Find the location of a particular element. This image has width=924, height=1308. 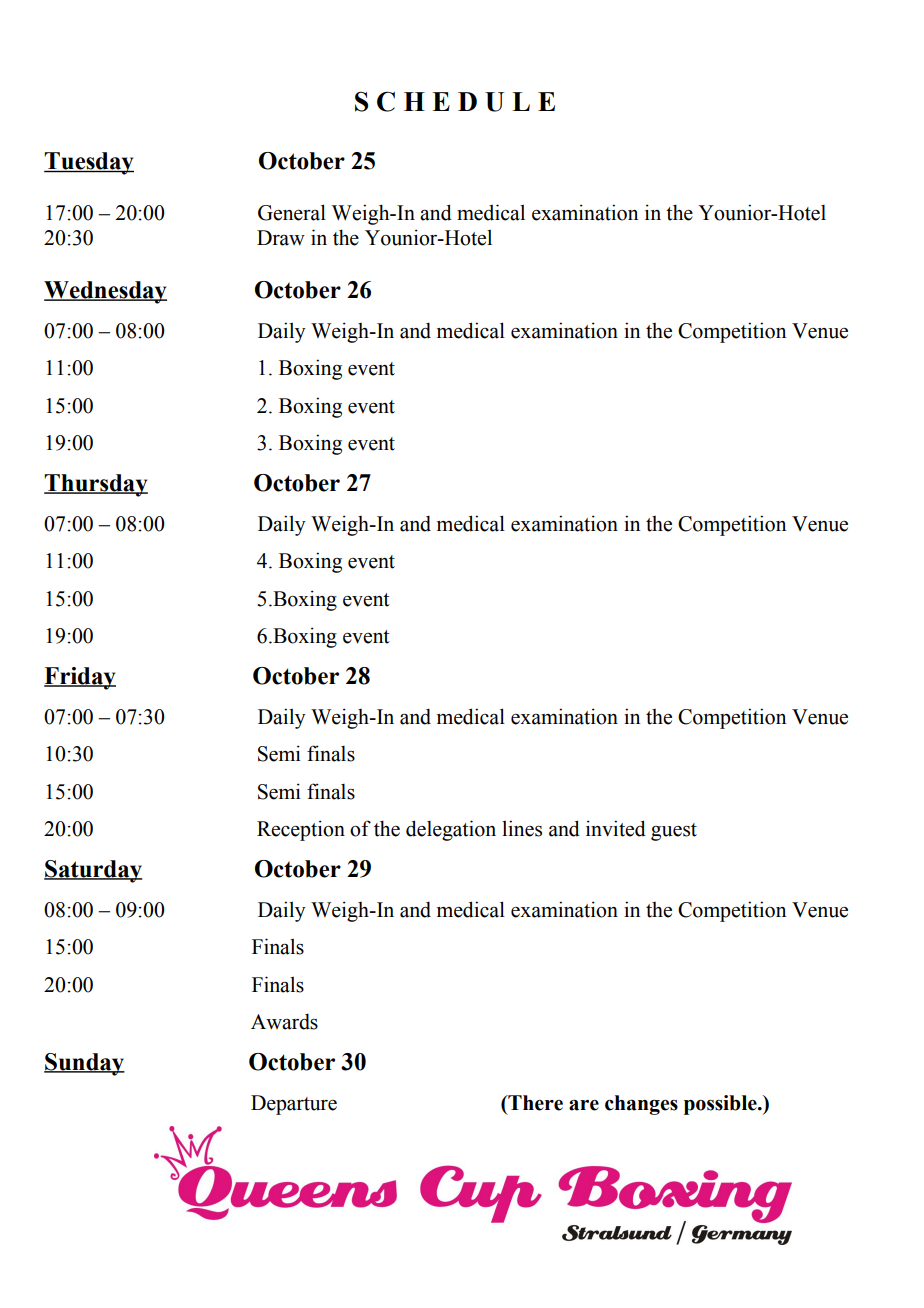

delegation is located at coordinates (451, 830).
